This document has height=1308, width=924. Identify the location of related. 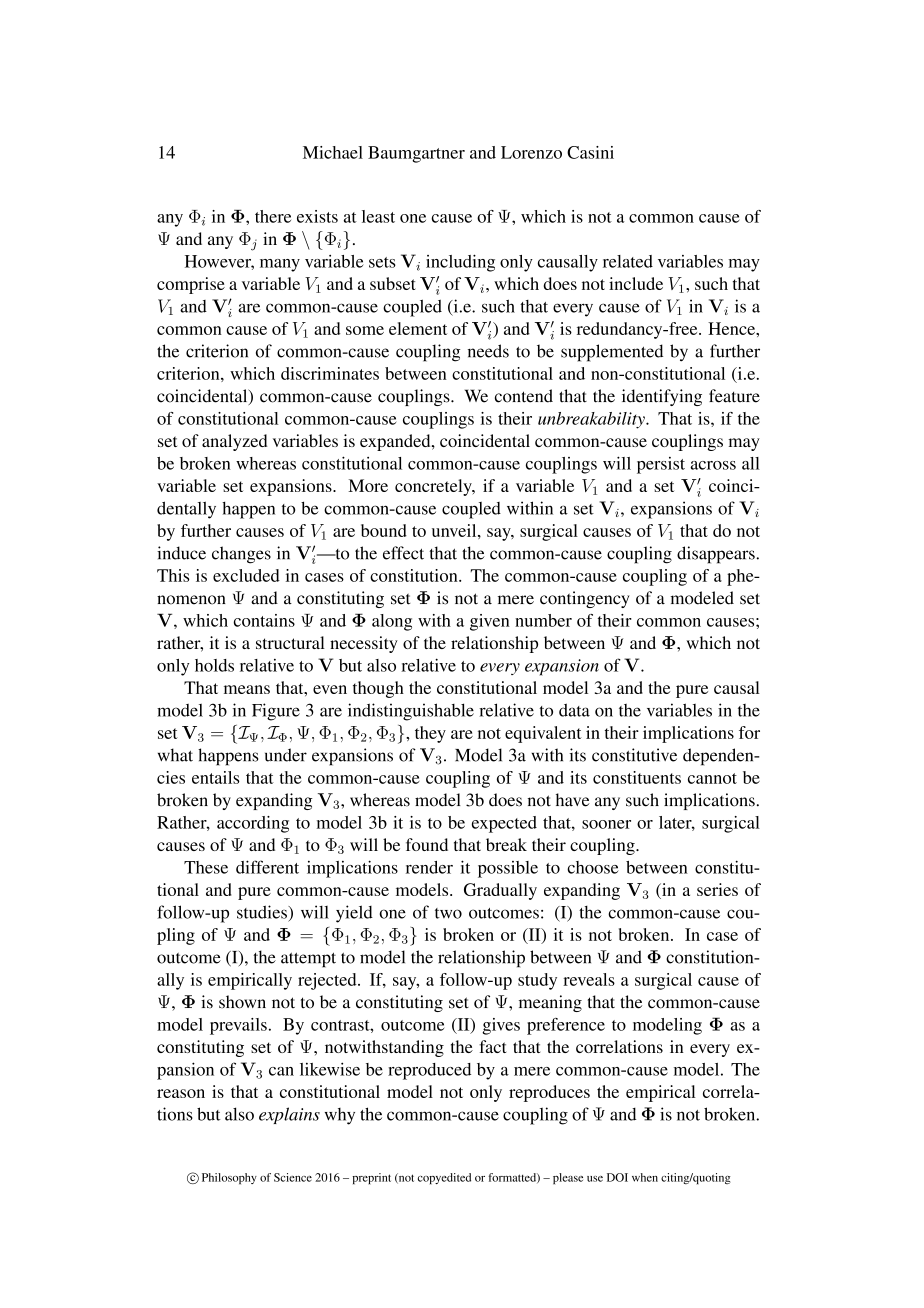
(628, 261).
